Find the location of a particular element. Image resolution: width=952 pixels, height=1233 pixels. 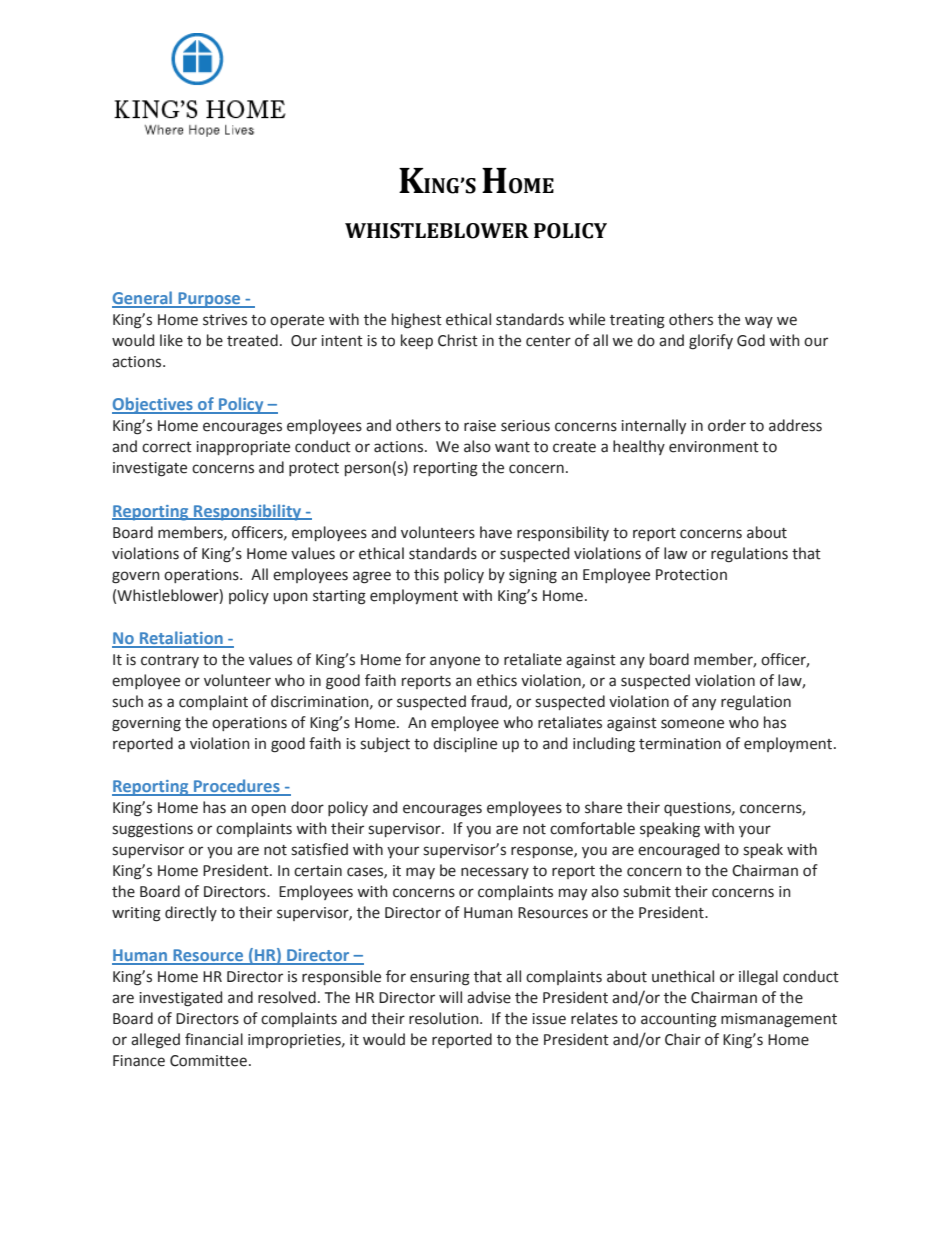

strives is located at coordinates (225, 320).
